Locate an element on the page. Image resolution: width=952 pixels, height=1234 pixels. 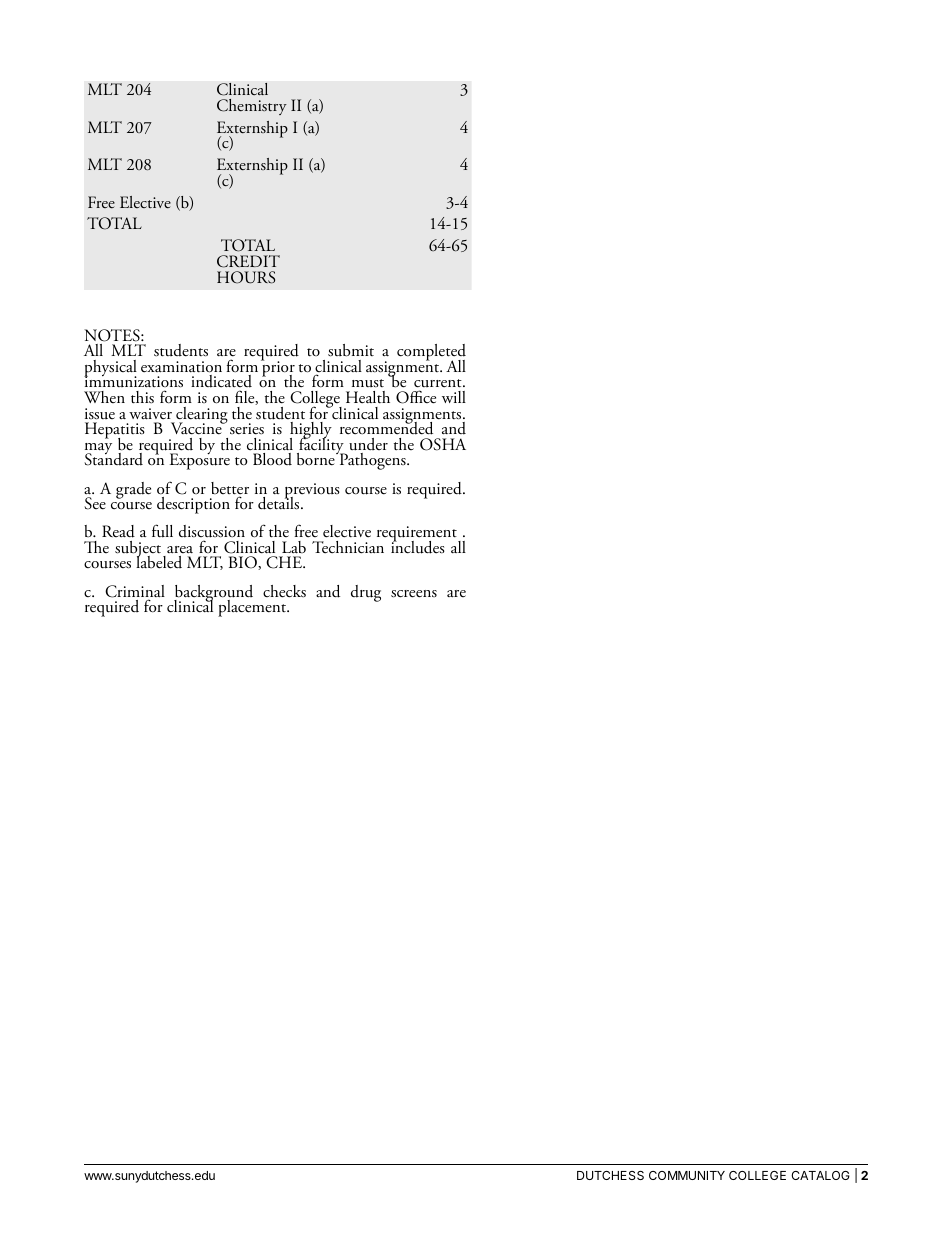
drug is located at coordinates (366, 593).
